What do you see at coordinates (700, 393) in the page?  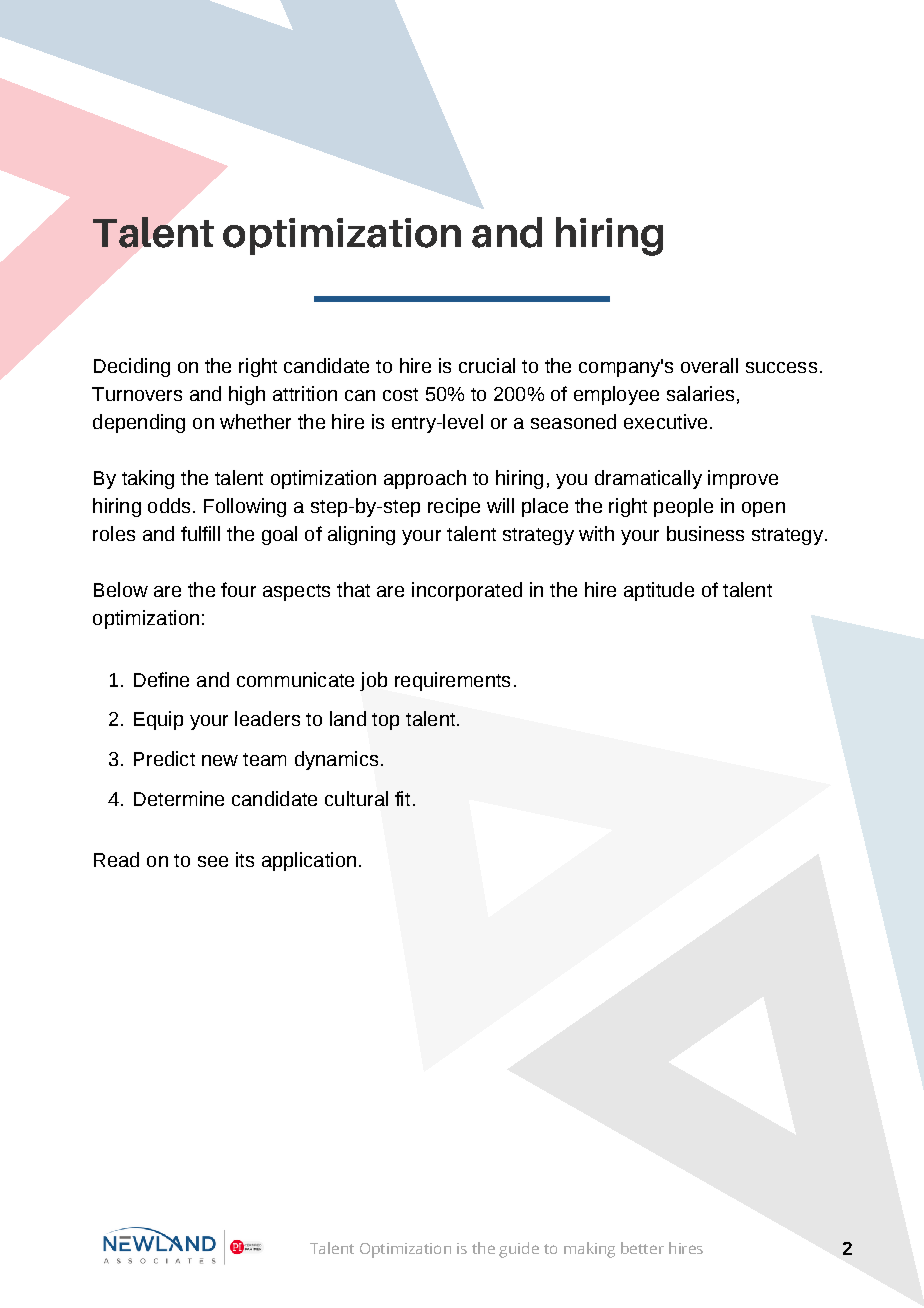 I see `salaries` at bounding box center [700, 393].
